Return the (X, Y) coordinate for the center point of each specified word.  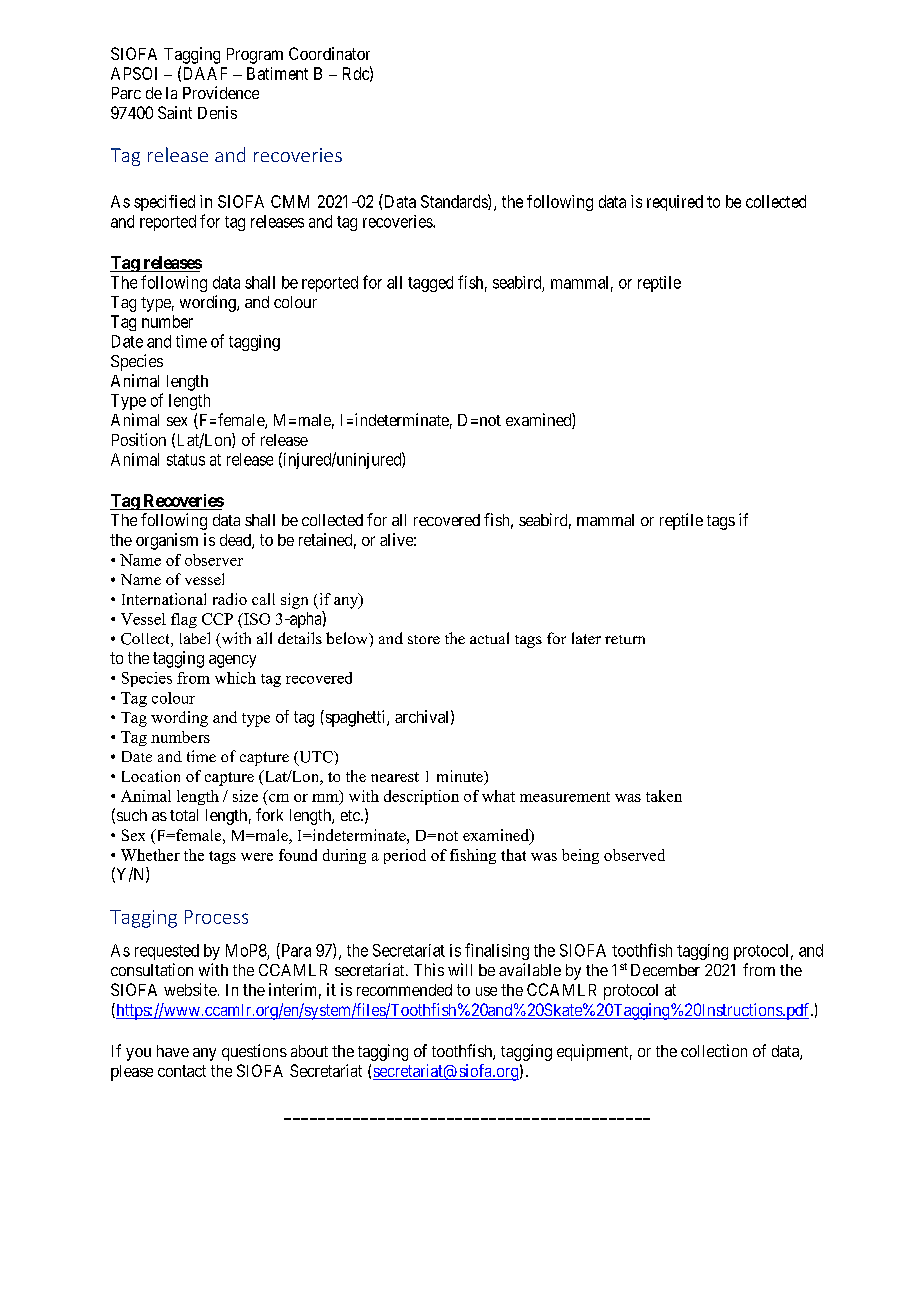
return (625, 639)
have (173, 1051)
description (421, 797)
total (184, 815)
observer (214, 560)
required (675, 203)
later (586, 638)
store (424, 639)
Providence (221, 92)
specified (164, 203)
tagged (430, 284)
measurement (565, 797)
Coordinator (329, 53)
